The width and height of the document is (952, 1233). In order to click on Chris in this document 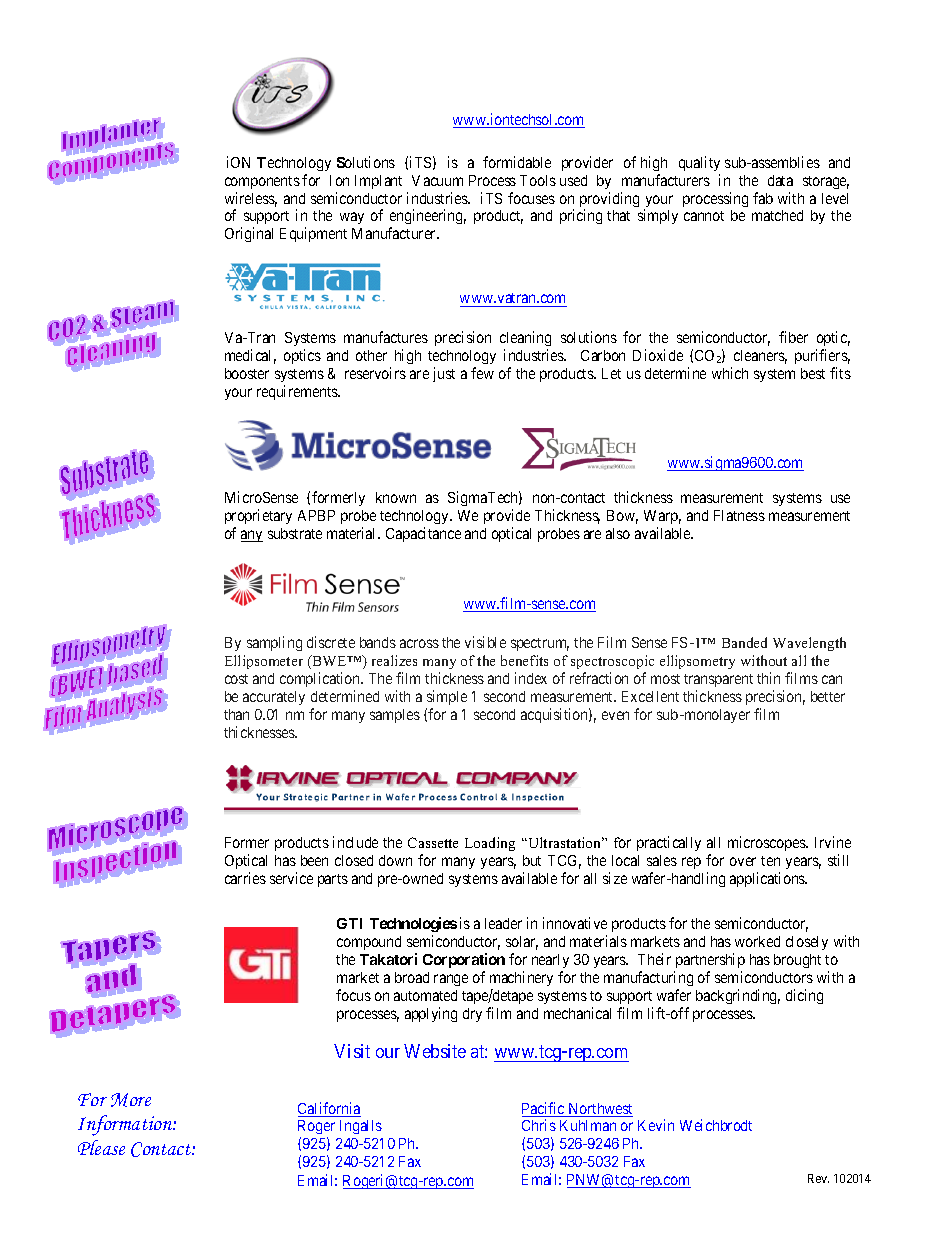, I will do `click(539, 1125)`.
